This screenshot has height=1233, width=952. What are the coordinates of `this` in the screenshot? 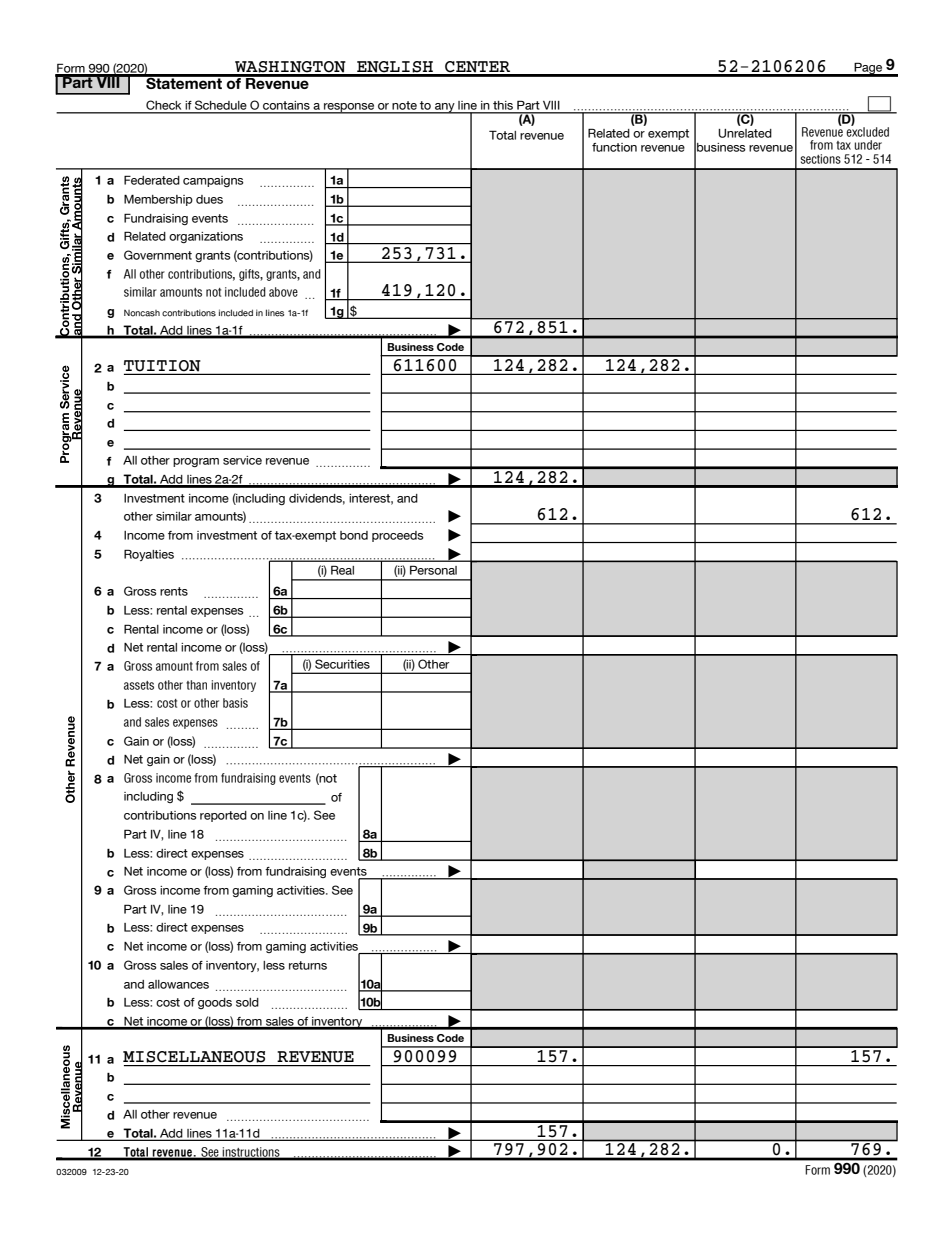 It's located at (503, 107).
